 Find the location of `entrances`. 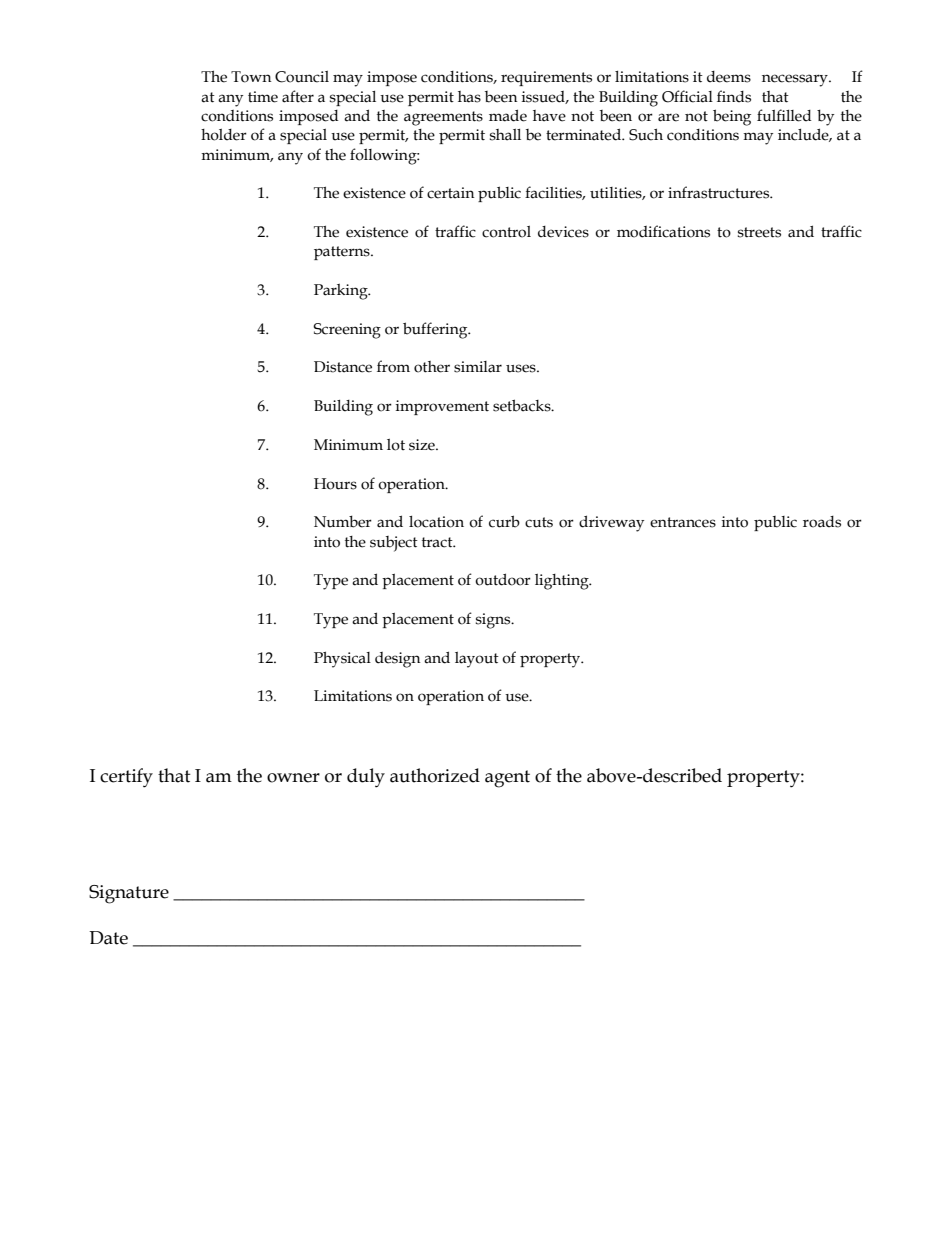

entrances is located at coordinates (683, 522).
